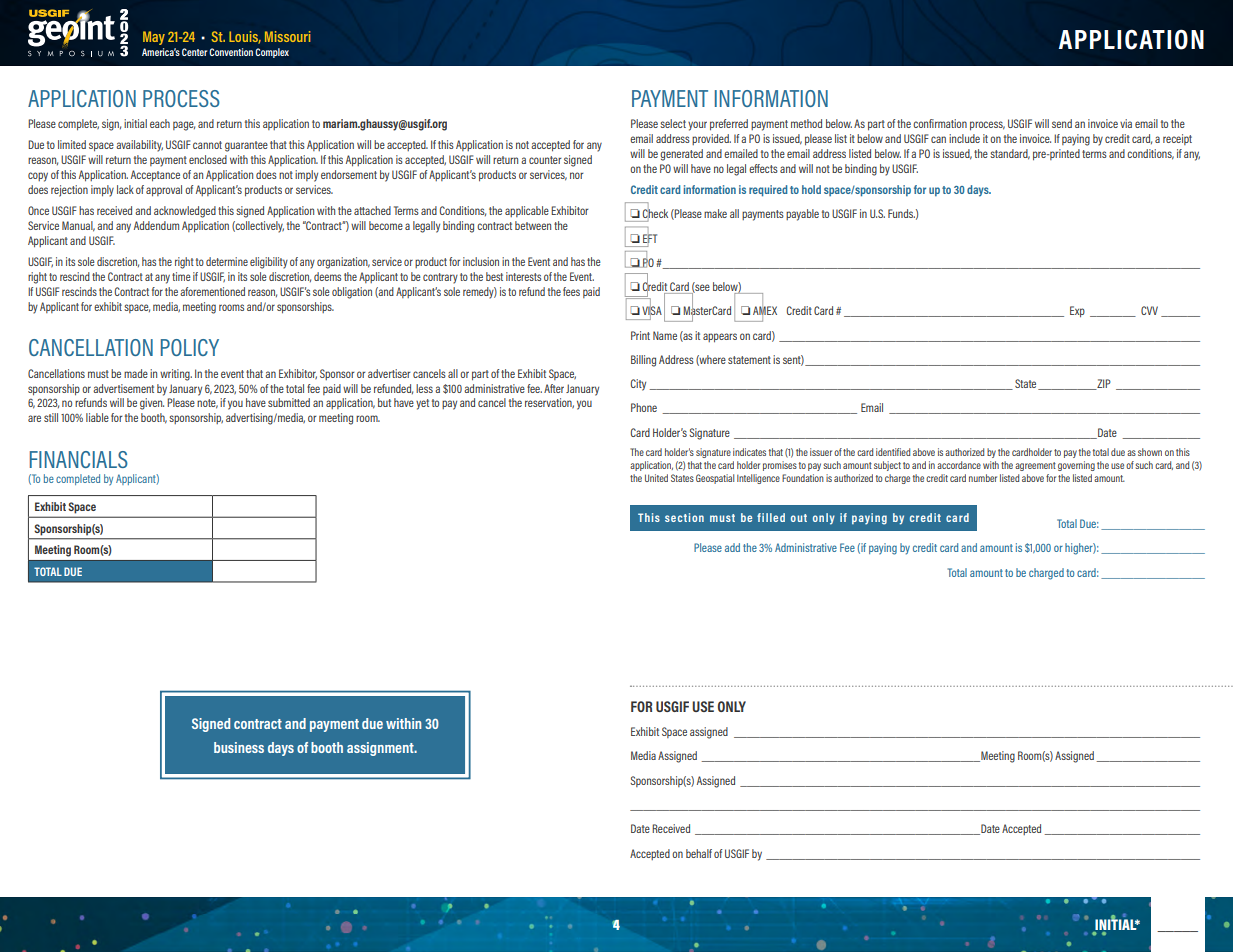 The image size is (1233, 952). What do you see at coordinates (1062, 123) in the screenshot?
I see `send` at bounding box center [1062, 123].
